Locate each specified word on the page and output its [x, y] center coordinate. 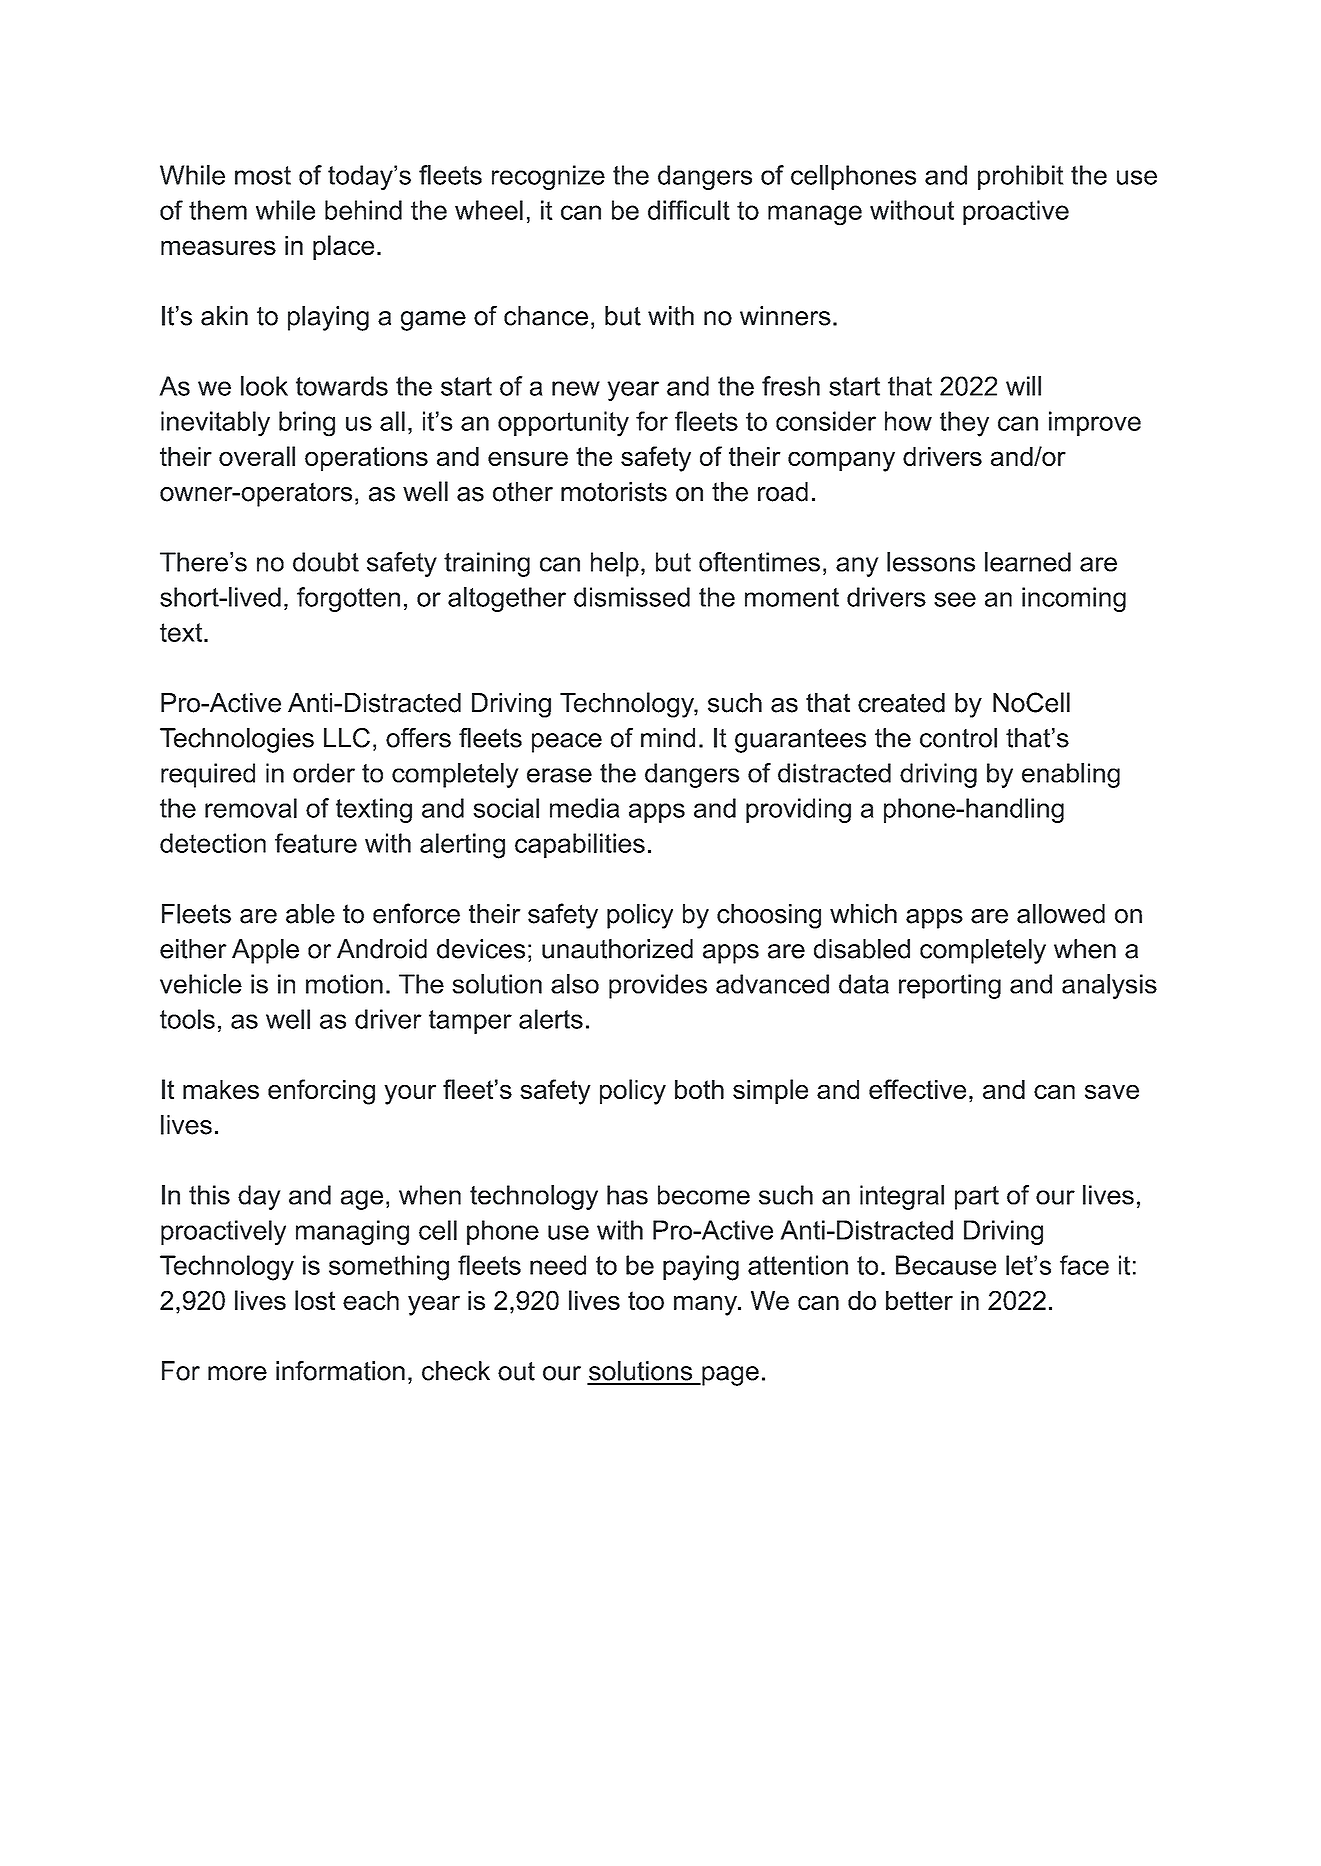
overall [257, 456]
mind [668, 738]
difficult [689, 210]
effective [917, 1089]
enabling [1071, 775]
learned [1028, 562]
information [340, 1371]
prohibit [1021, 177]
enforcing [321, 1092]
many [706, 1306]
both [699, 1089]
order [324, 773]
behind [363, 210]
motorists [614, 492]
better [919, 1300]
